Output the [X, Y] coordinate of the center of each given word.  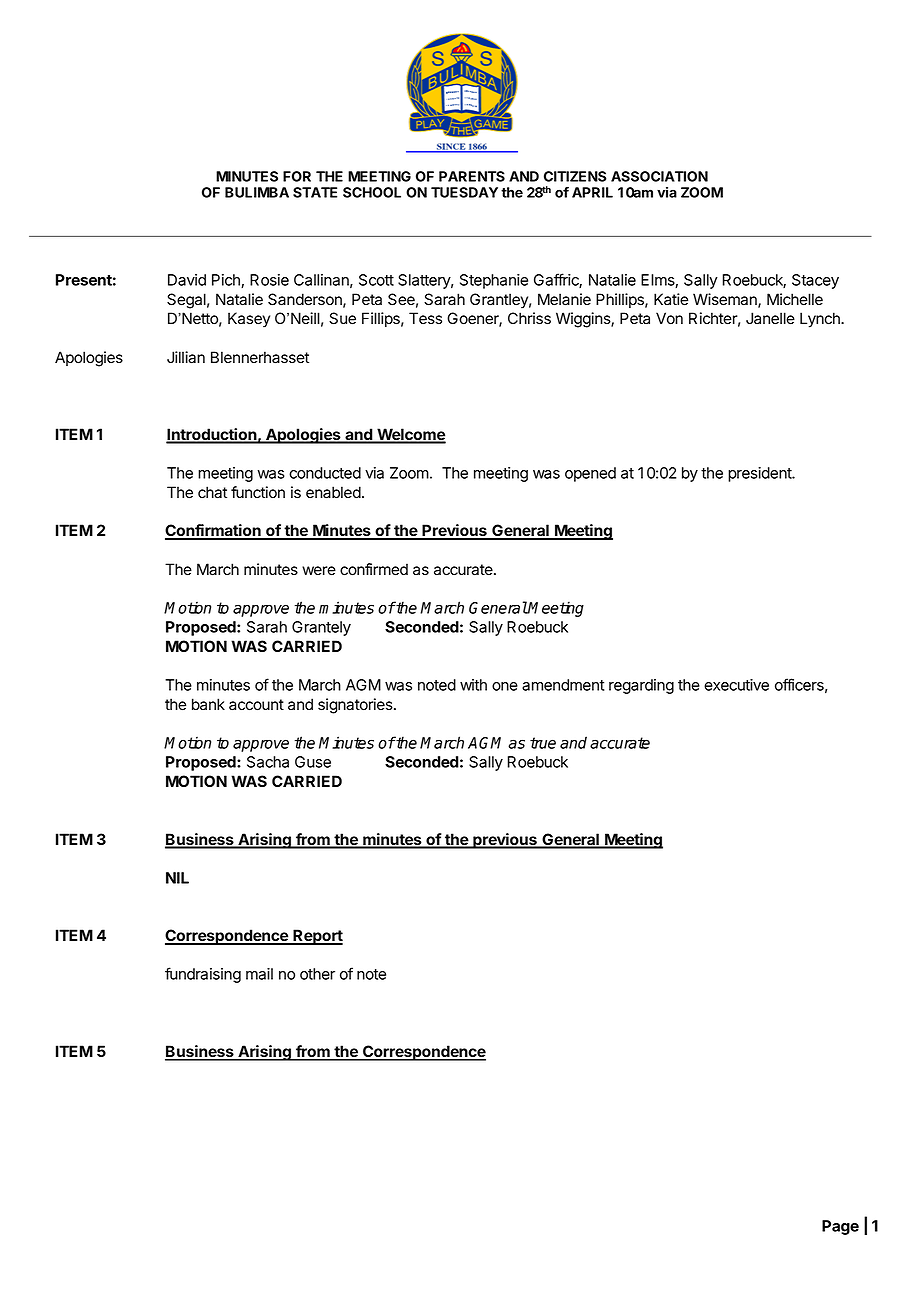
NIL [177, 878]
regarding [641, 686]
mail [259, 974]
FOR [297, 176]
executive [736, 685]
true [543, 743]
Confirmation [214, 531]
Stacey [815, 281]
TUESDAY [464, 192]
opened [590, 474]
